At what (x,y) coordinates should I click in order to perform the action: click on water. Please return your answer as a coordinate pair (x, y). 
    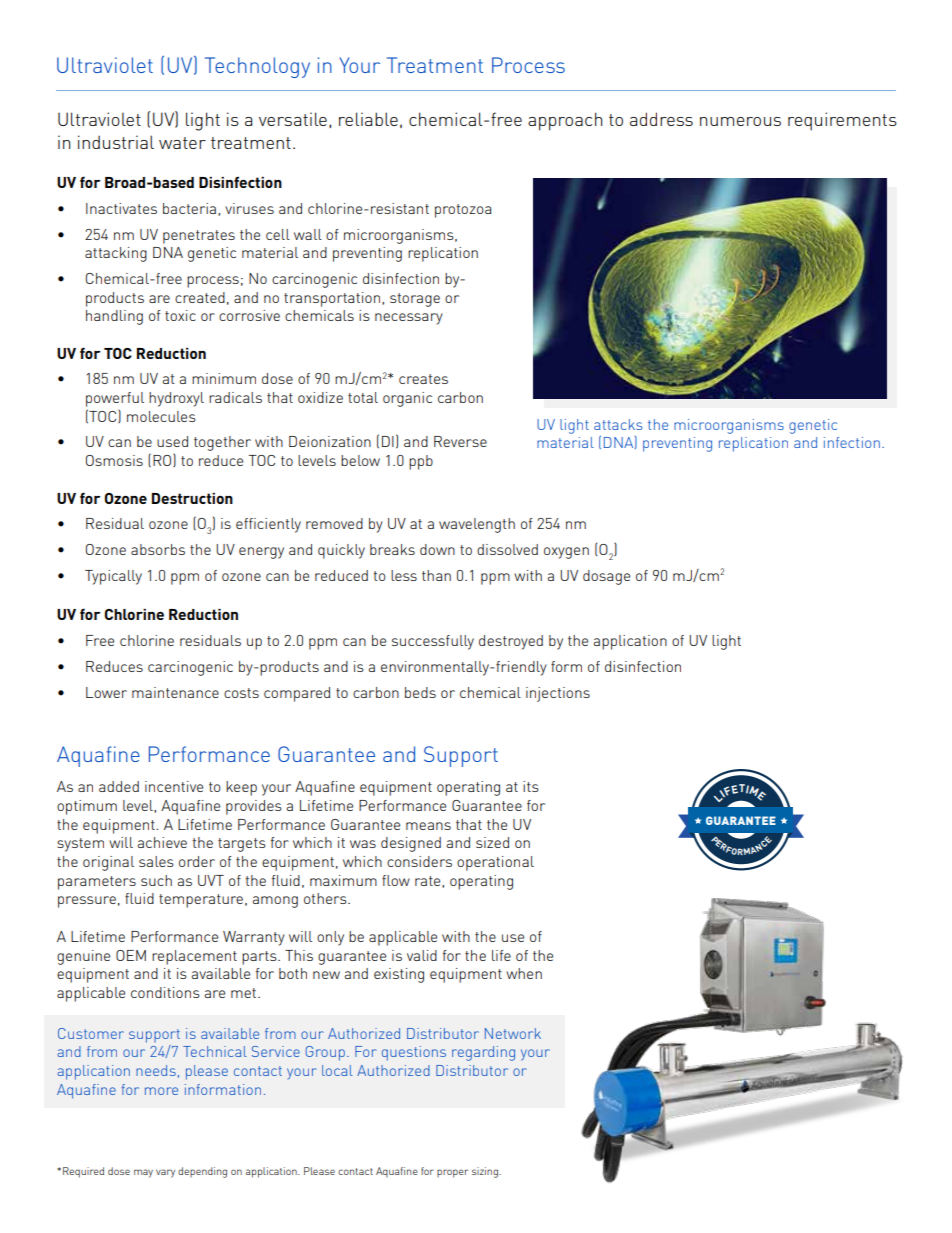
    Looking at the image, I should click on (182, 143).
